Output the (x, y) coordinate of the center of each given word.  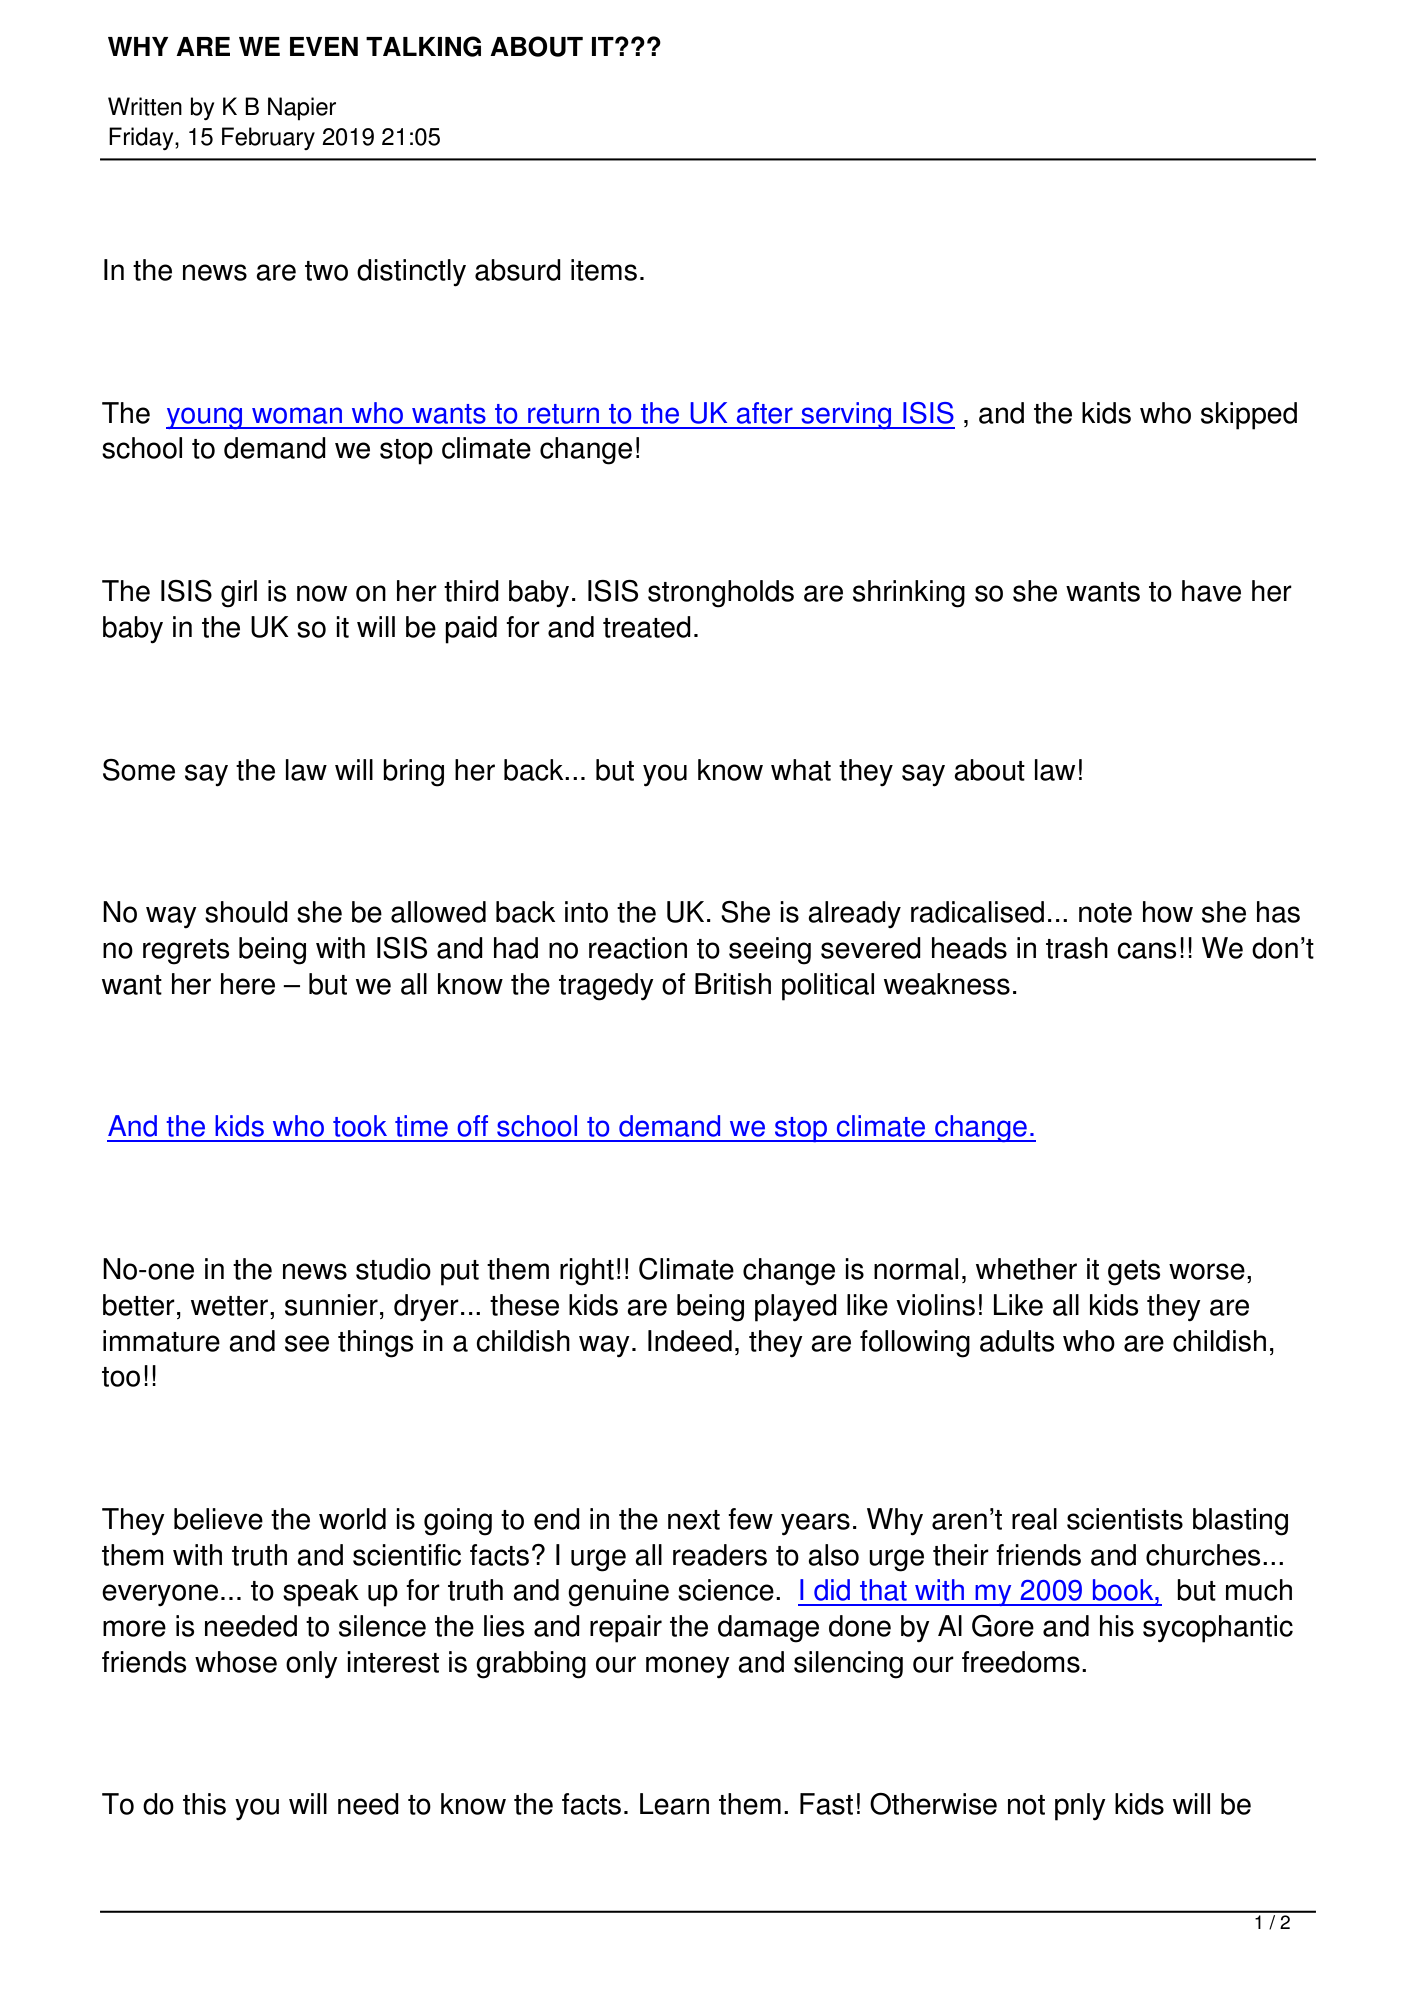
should (246, 912)
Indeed (690, 1341)
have (1211, 591)
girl (239, 594)
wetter (231, 1306)
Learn (674, 1804)
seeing (770, 951)
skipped (1249, 416)
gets (1134, 1273)
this (204, 1804)
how (1168, 912)
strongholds (721, 594)
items (604, 270)
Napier (302, 109)
